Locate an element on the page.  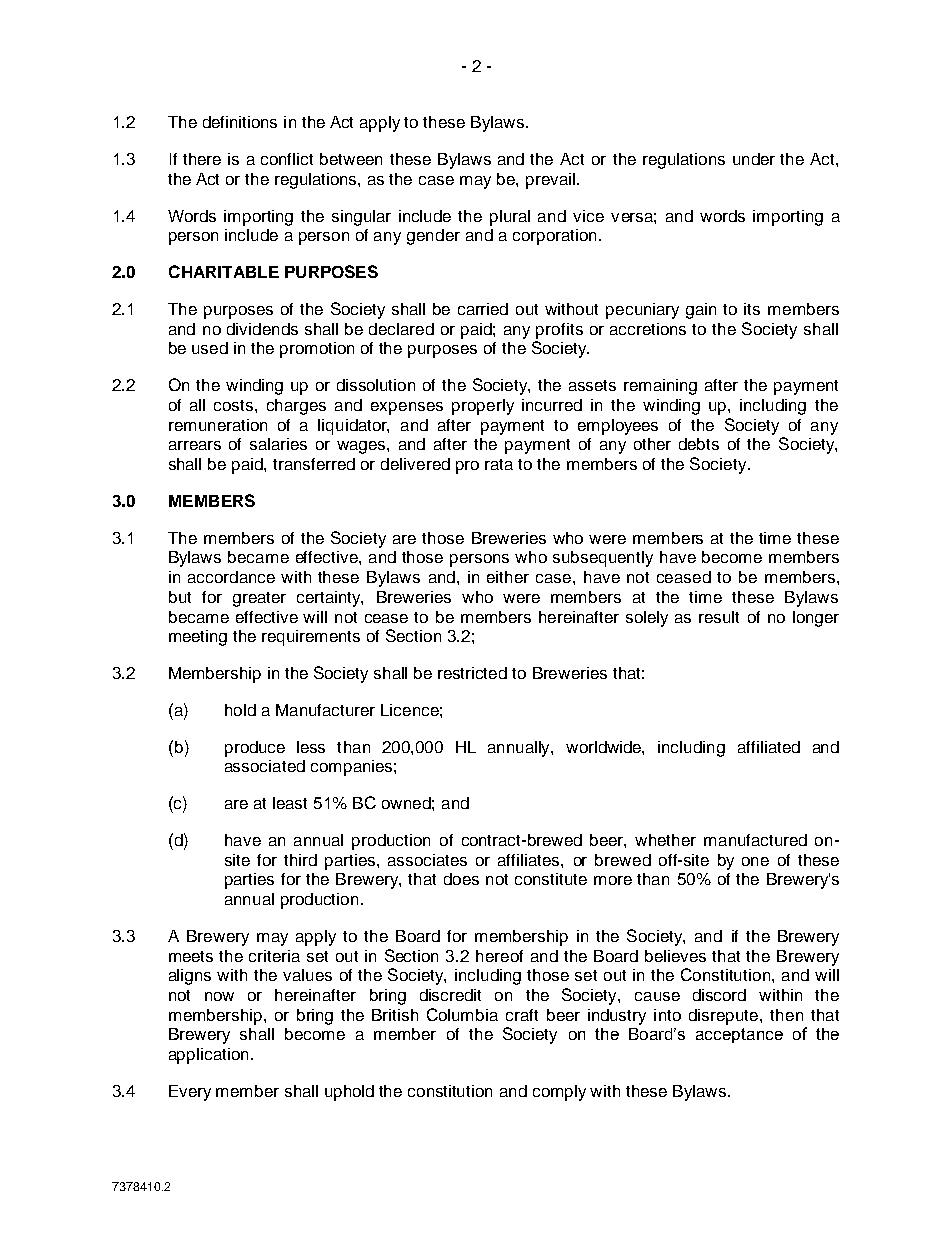
craft is located at coordinates (522, 1015).
